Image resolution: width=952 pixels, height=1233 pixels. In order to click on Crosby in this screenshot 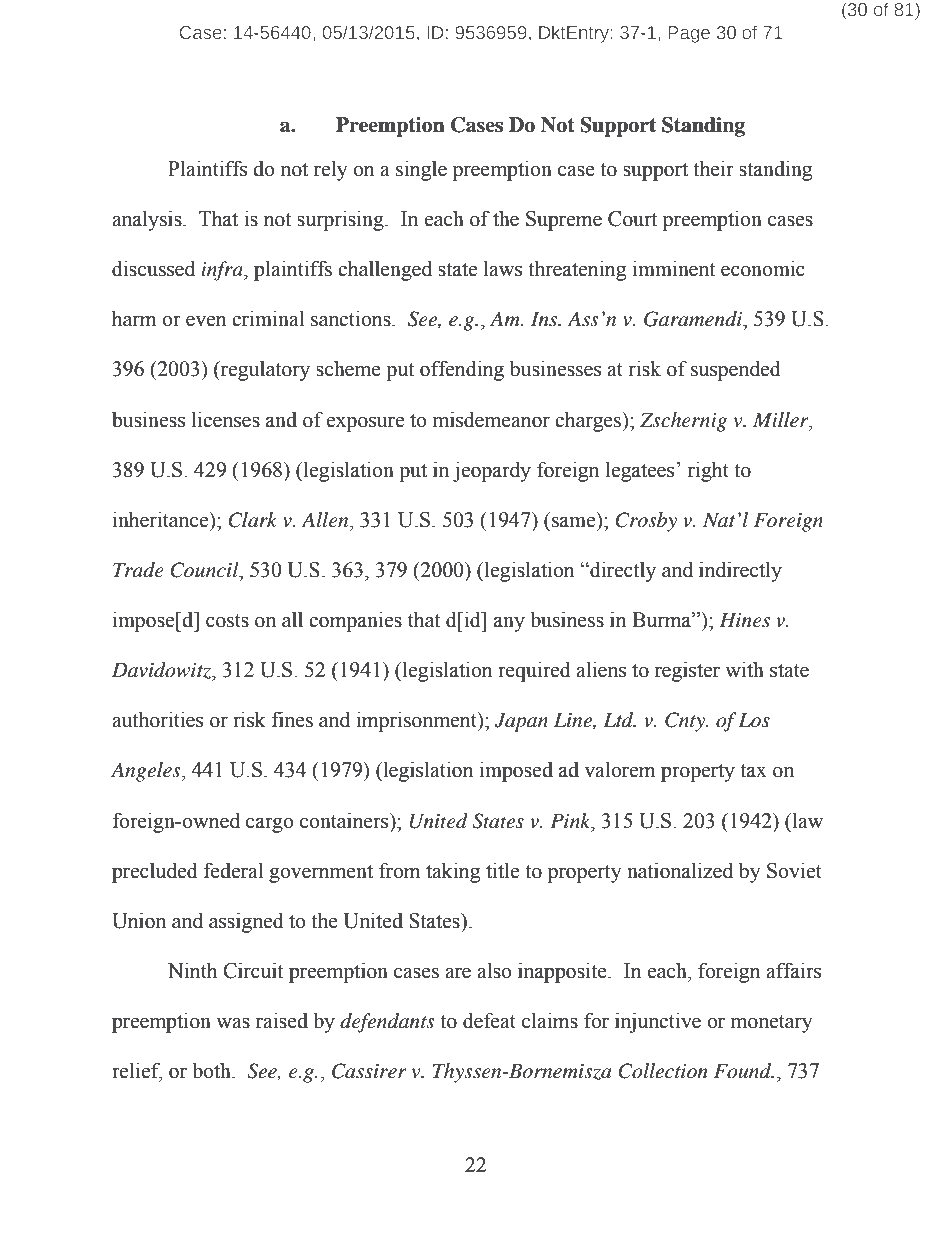, I will do `click(646, 522)`.
